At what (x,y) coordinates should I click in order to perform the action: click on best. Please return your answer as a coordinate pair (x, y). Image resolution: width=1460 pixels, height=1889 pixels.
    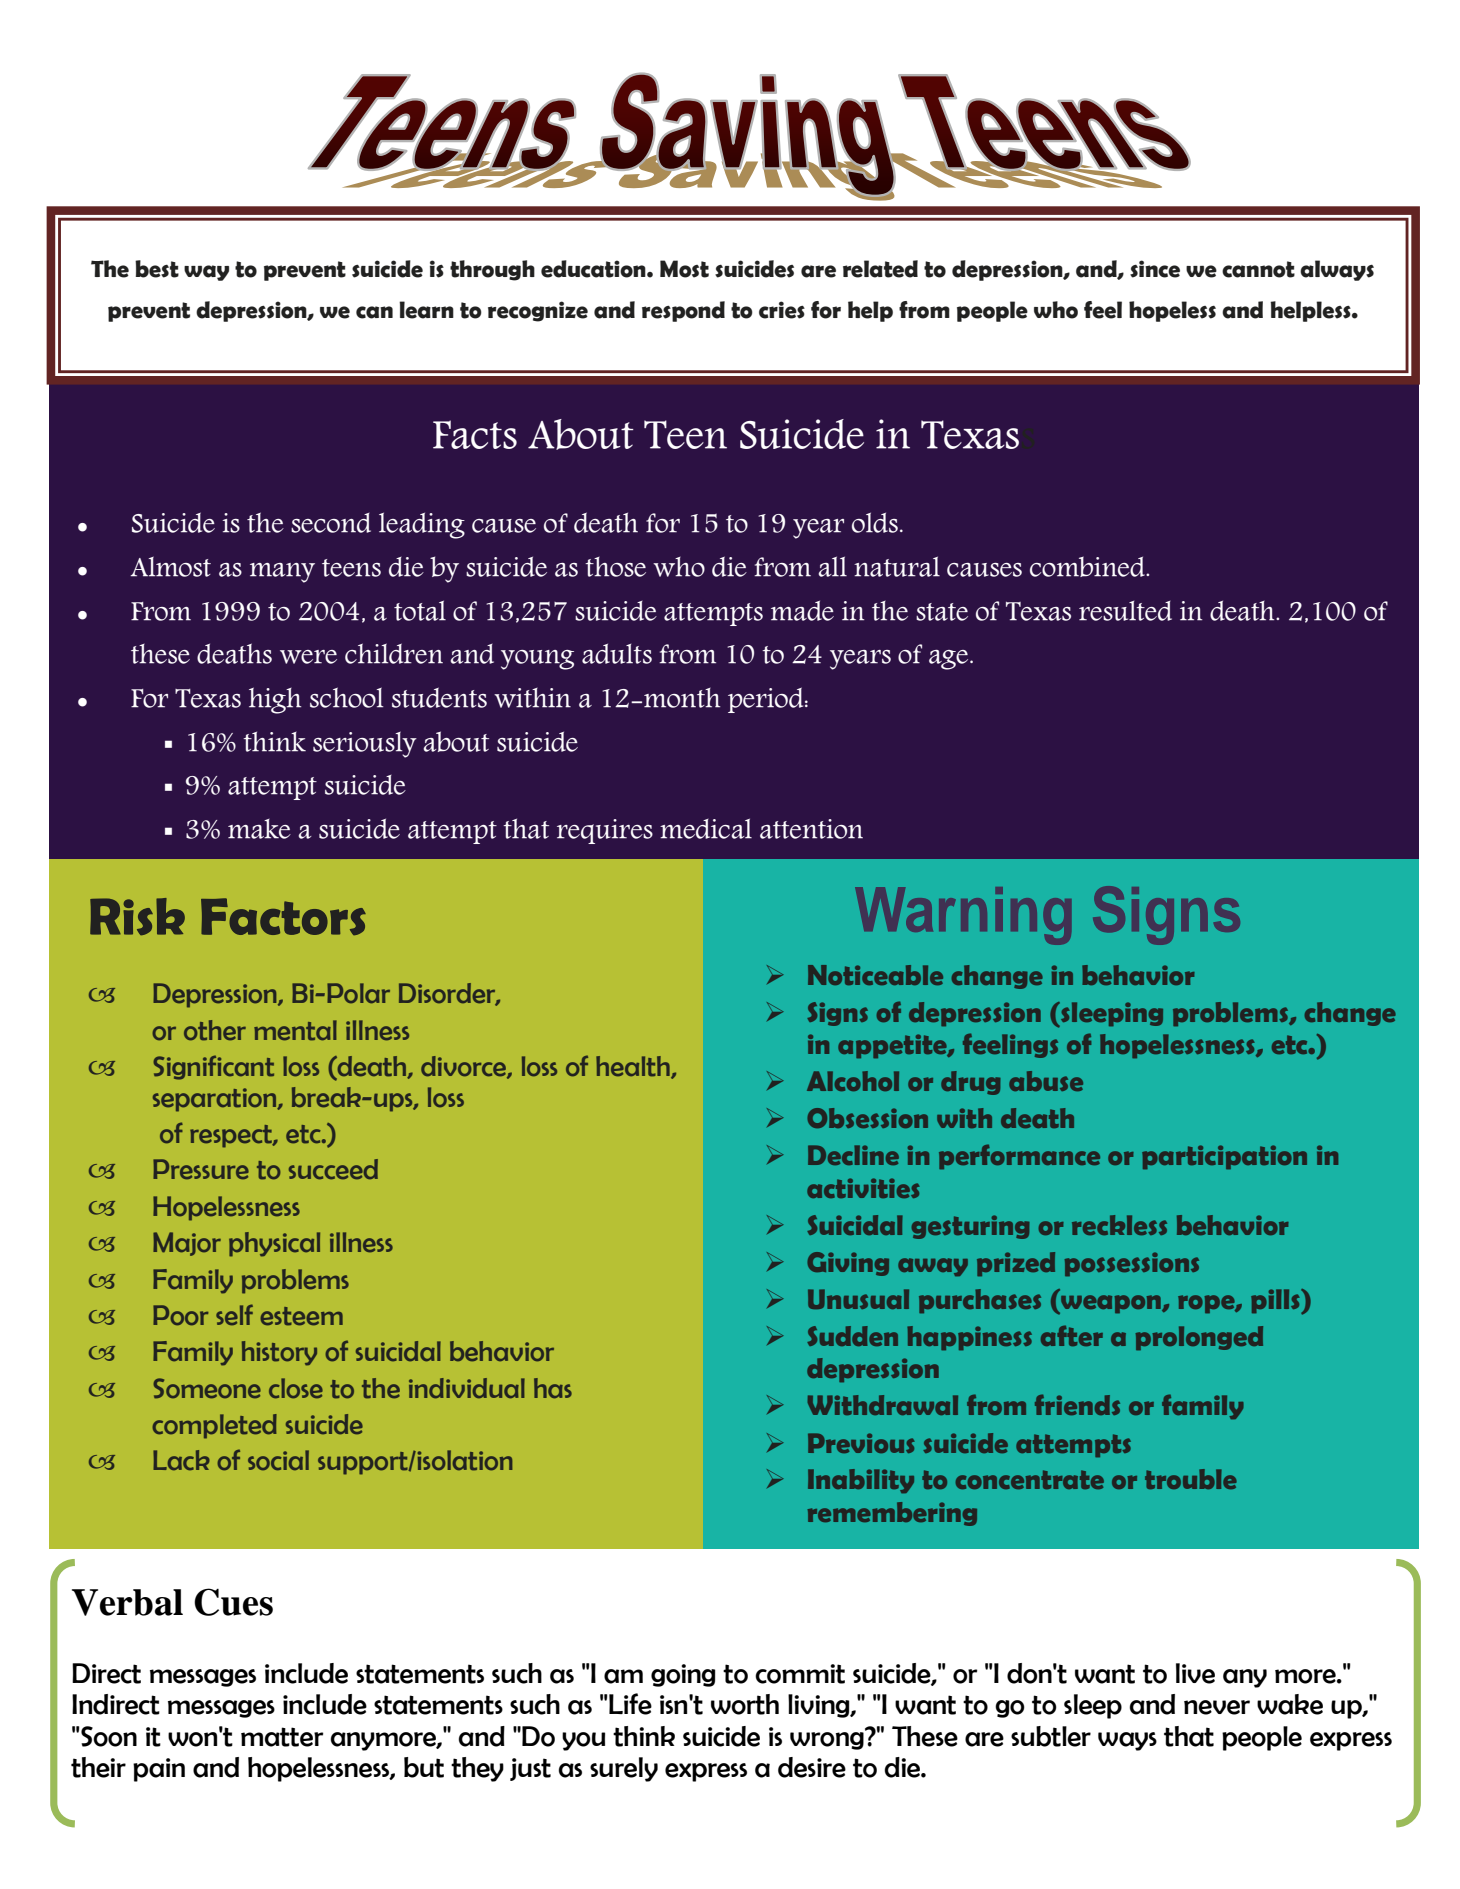
    Looking at the image, I should click on (157, 269).
